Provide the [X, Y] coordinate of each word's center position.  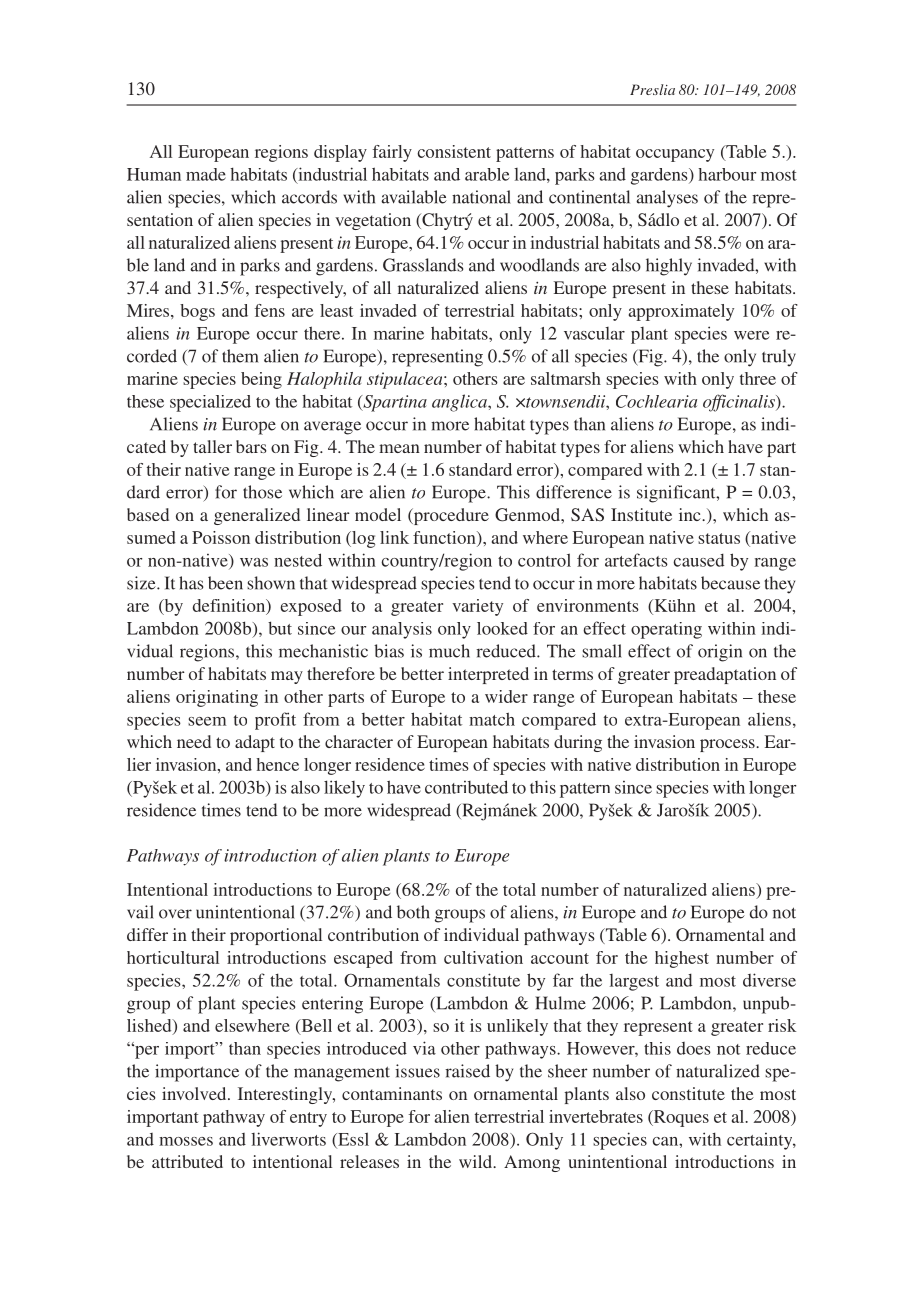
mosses [186, 1141]
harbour [727, 174]
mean [399, 448]
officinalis [740, 403]
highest [682, 959]
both [413, 912]
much [449, 651]
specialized [210, 403]
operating [666, 630]
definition [230, 607]
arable [487, 174]
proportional [276, 936]
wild [477, 1161]
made [206, 174]
